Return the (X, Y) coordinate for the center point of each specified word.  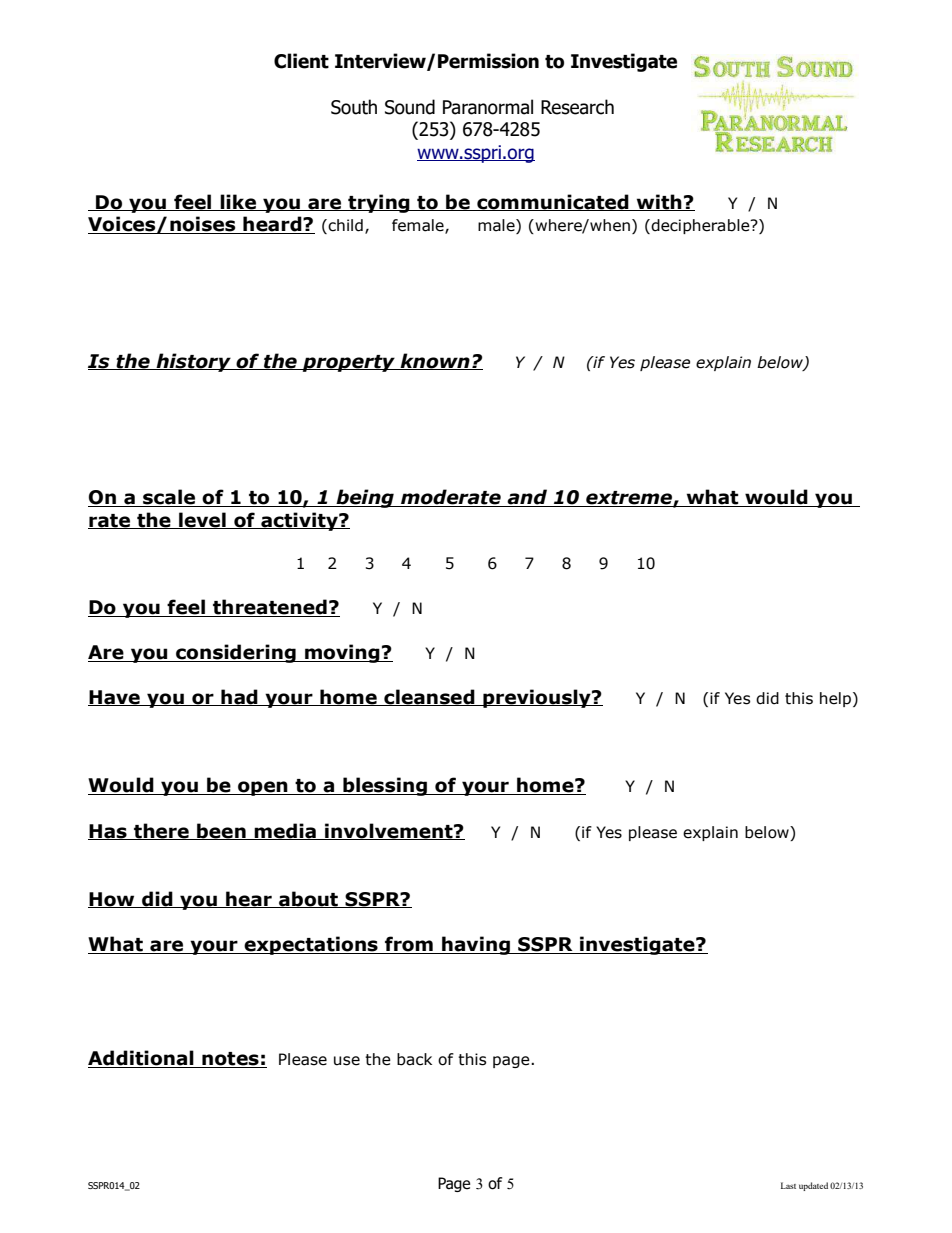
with (659, 202)
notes (230, 1060)
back (414, 1059)
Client (301, 61)
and (527, 498)
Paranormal (488, 107)
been (221, 831)
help (837, 699)
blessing (385, 786)
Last (788, 1185)
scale (169, 498)
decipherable (700, 226)
